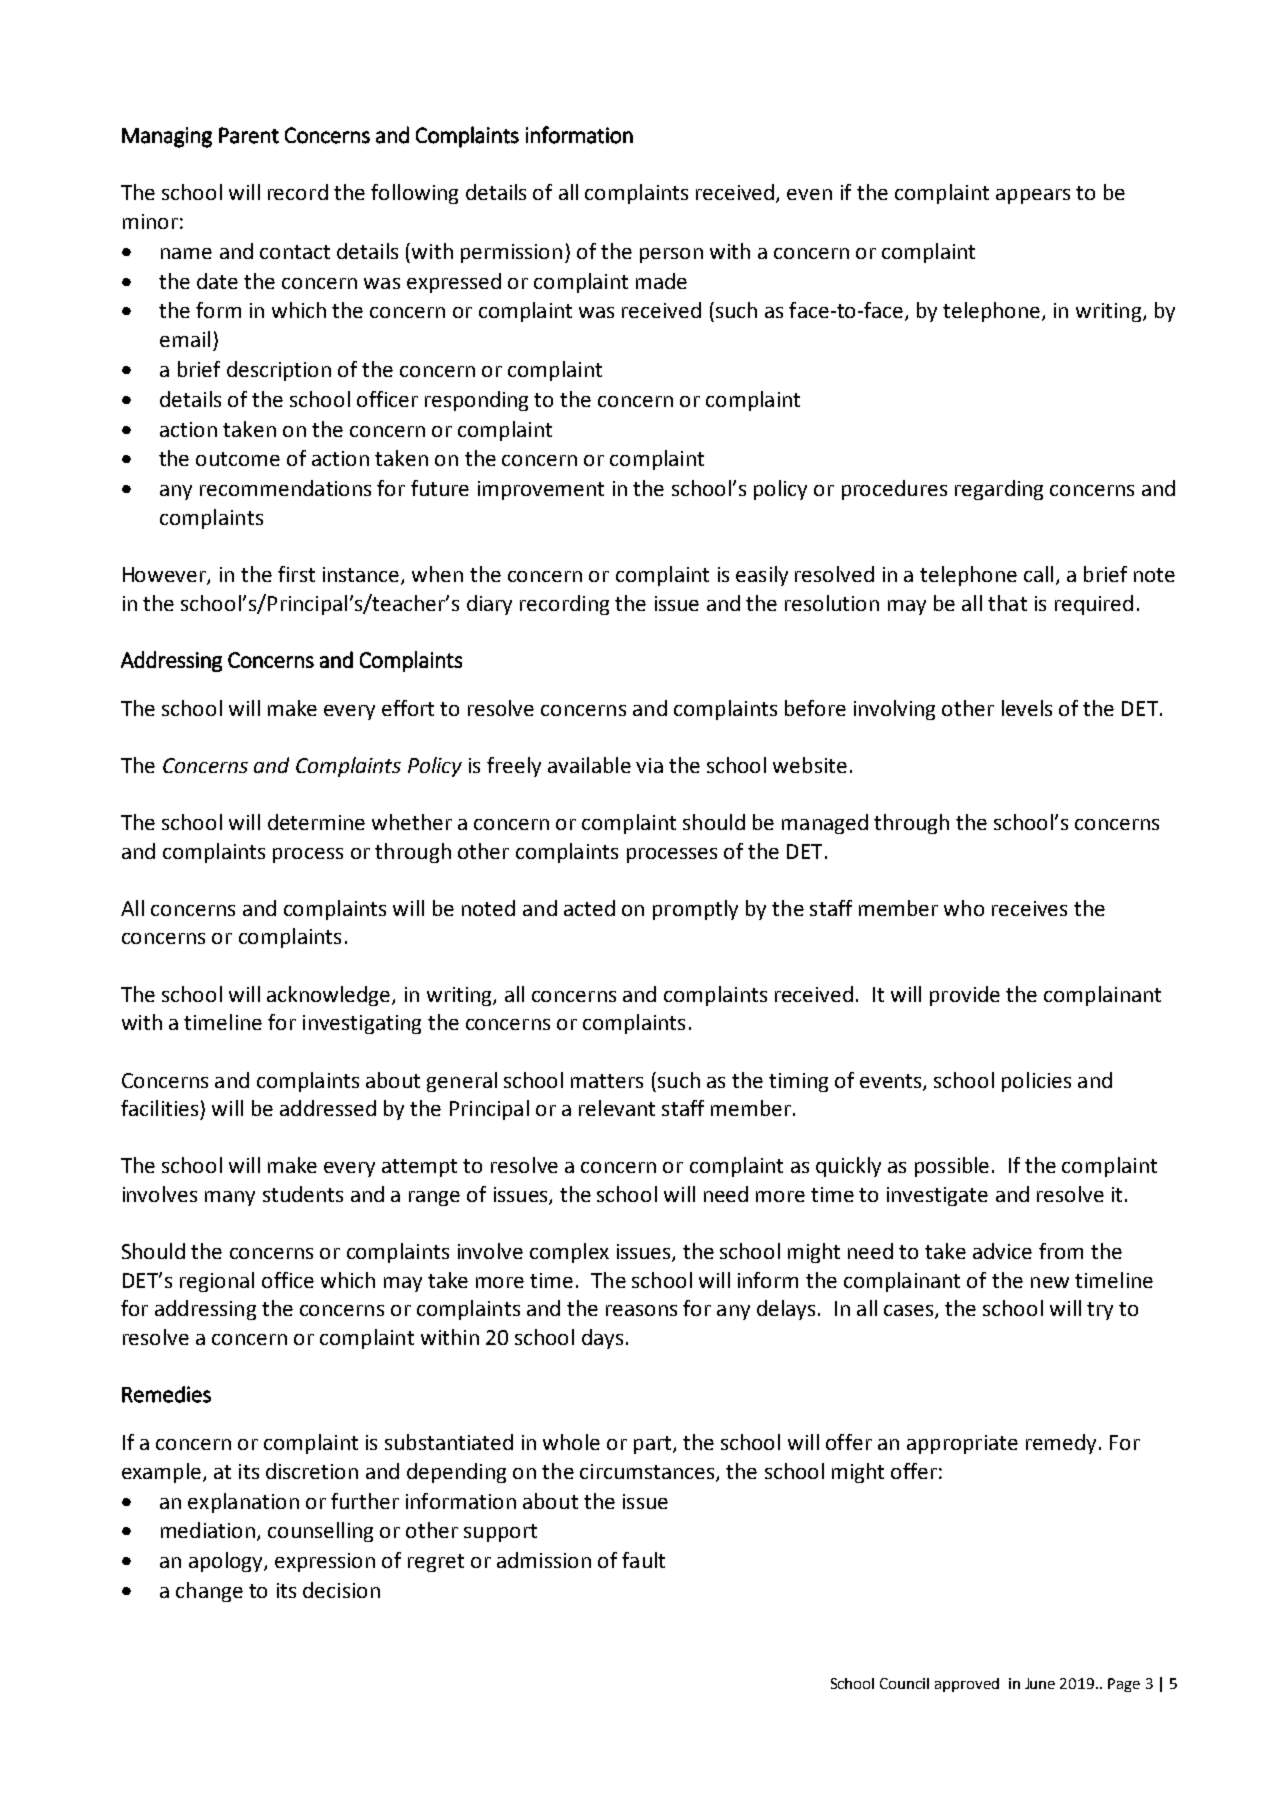 Image resolution: width=1268 pixels, height=1793 pixels. Describe the element at coordinates (1040, 1683) in the document. I see `June` at that location.
